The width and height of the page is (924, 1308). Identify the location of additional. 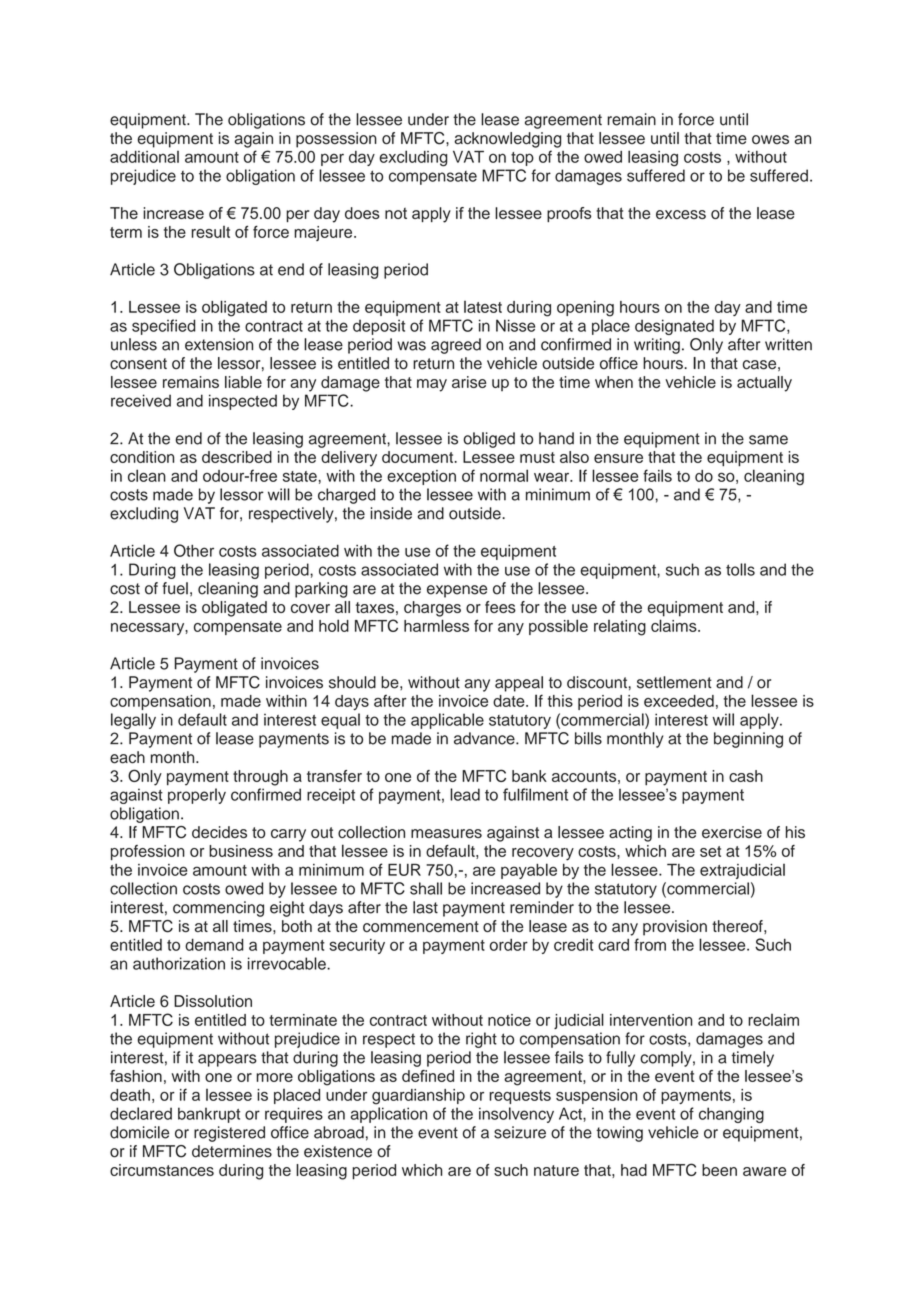
(144, 157).
